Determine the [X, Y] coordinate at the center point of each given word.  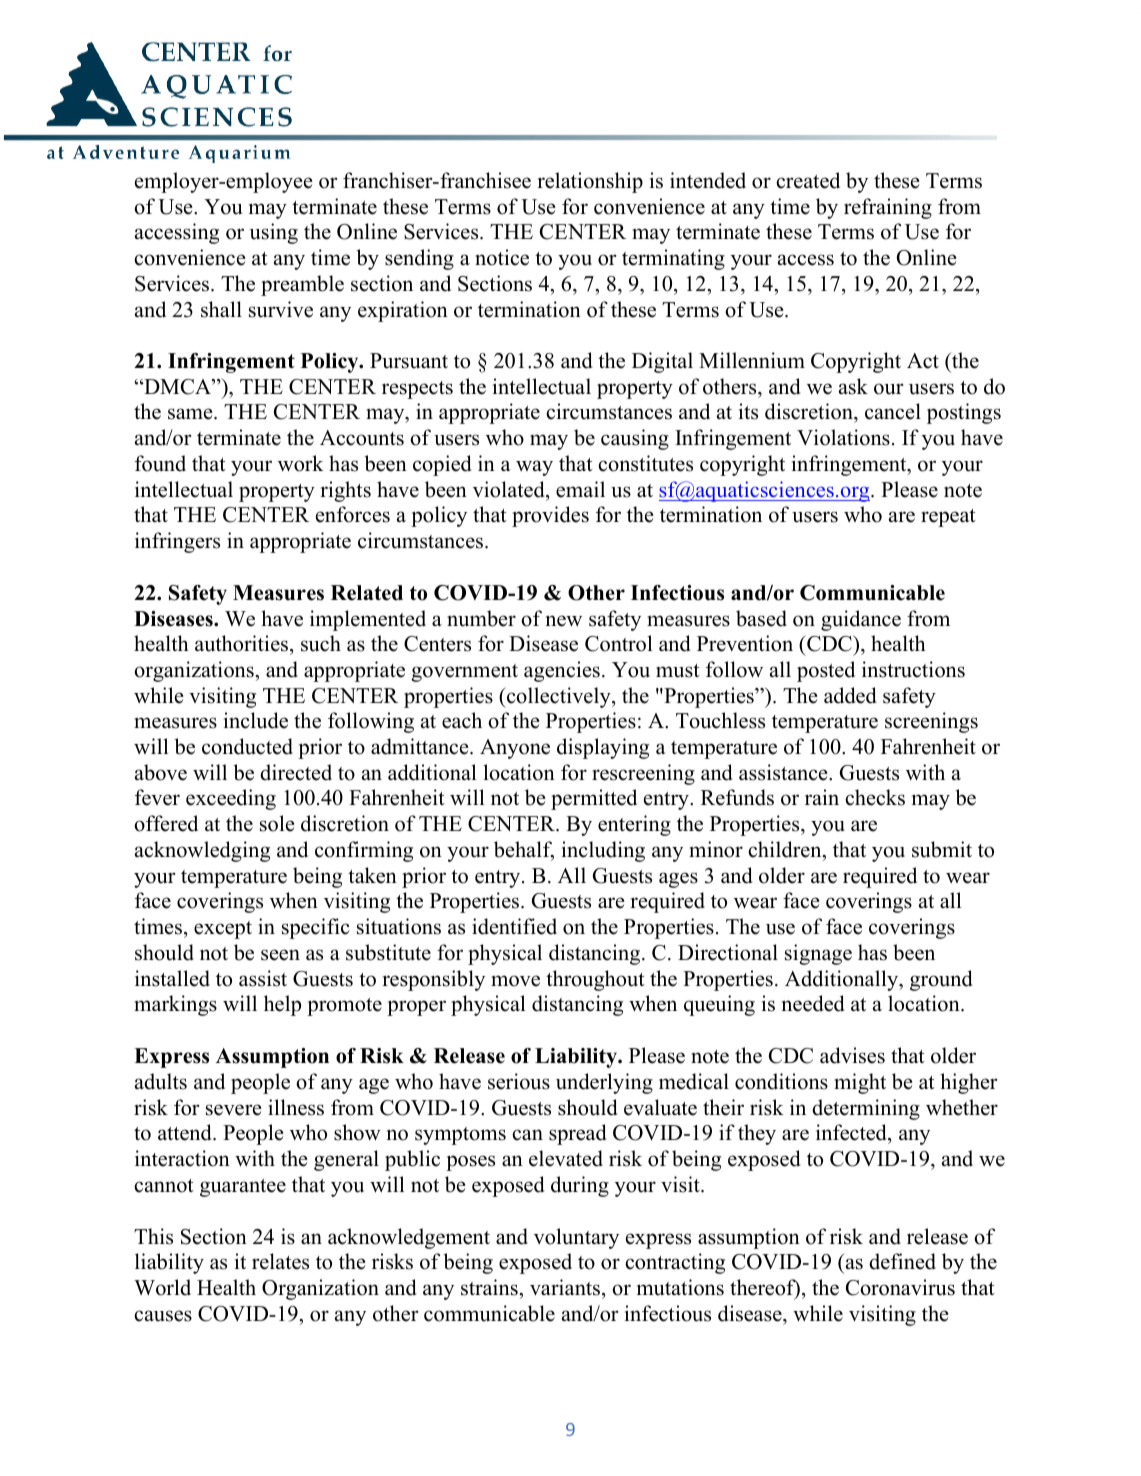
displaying [603, 748]
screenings [931, 722]
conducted [247, 746]
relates [280, 1261]
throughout [595, 980]
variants [566, 1287]
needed [813, 1003]
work [301, 463]
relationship [590, 182]
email [580, 489]
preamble [302, 285]
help [282, 1005]
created [808, 180]
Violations [843, 437]
